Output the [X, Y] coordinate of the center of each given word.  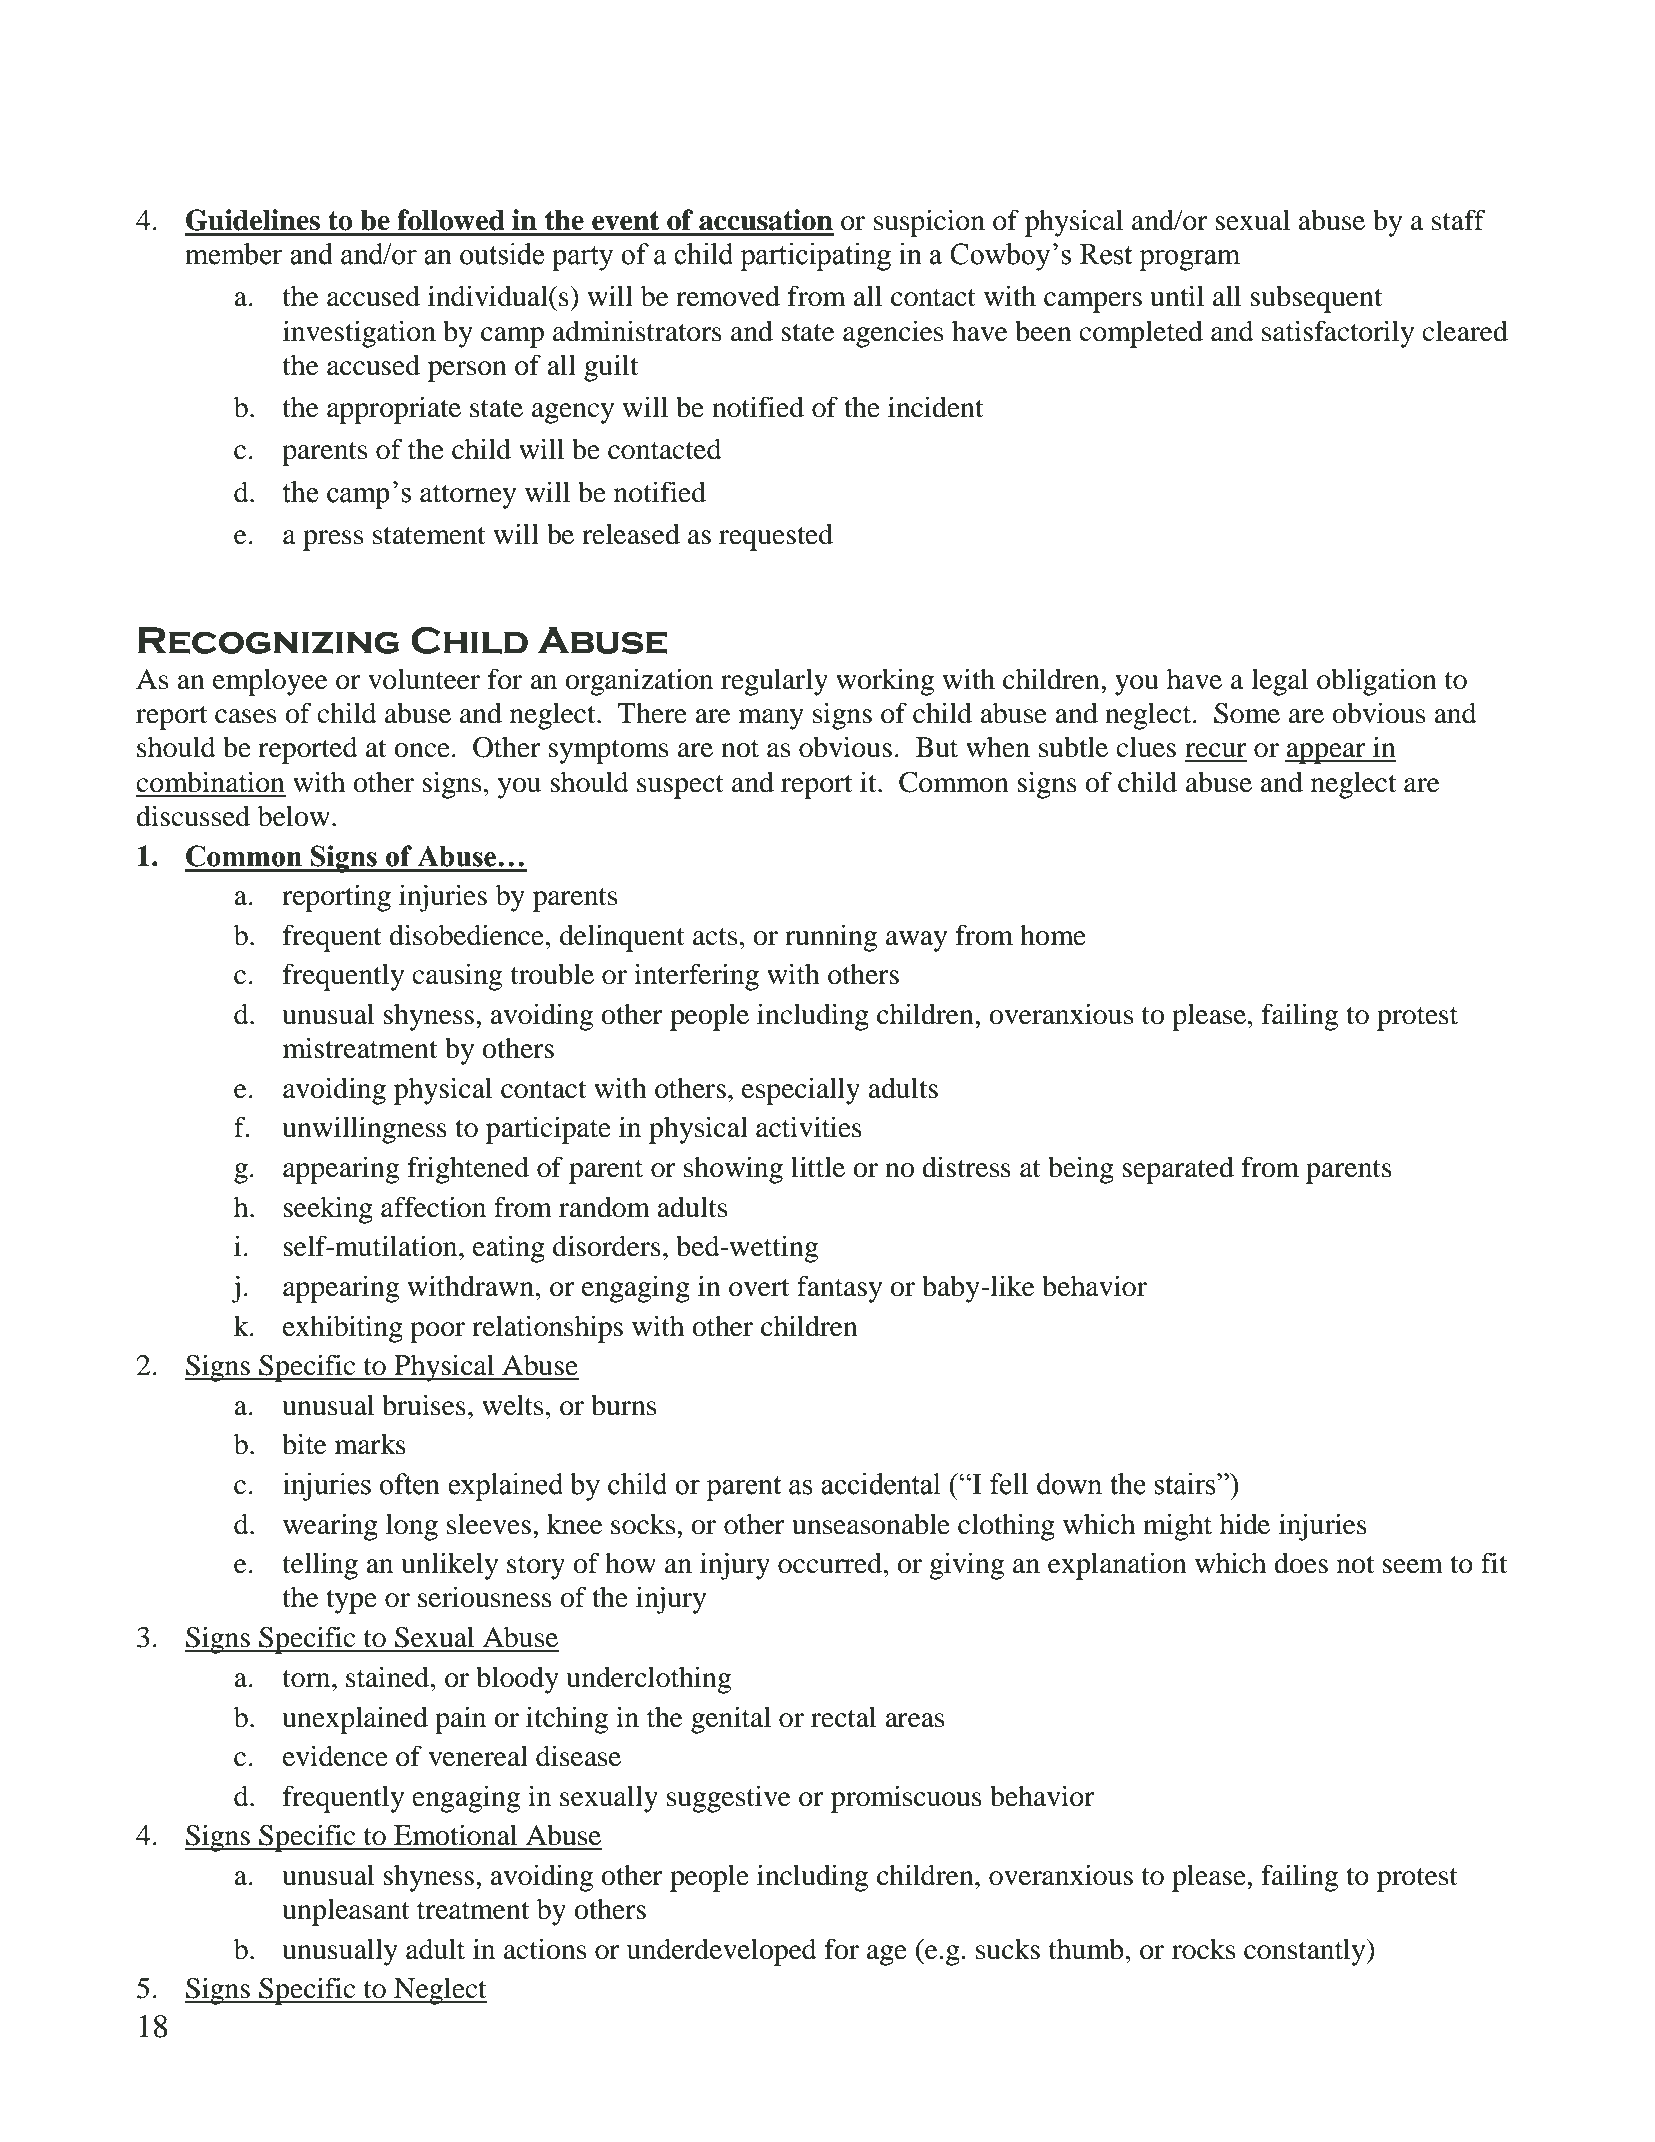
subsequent [1316, 299]
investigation [359, 334]
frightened [468, 1170]
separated [1178, 1170]
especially [801, 1091]
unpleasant [346, 1912]
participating [815, 257]
